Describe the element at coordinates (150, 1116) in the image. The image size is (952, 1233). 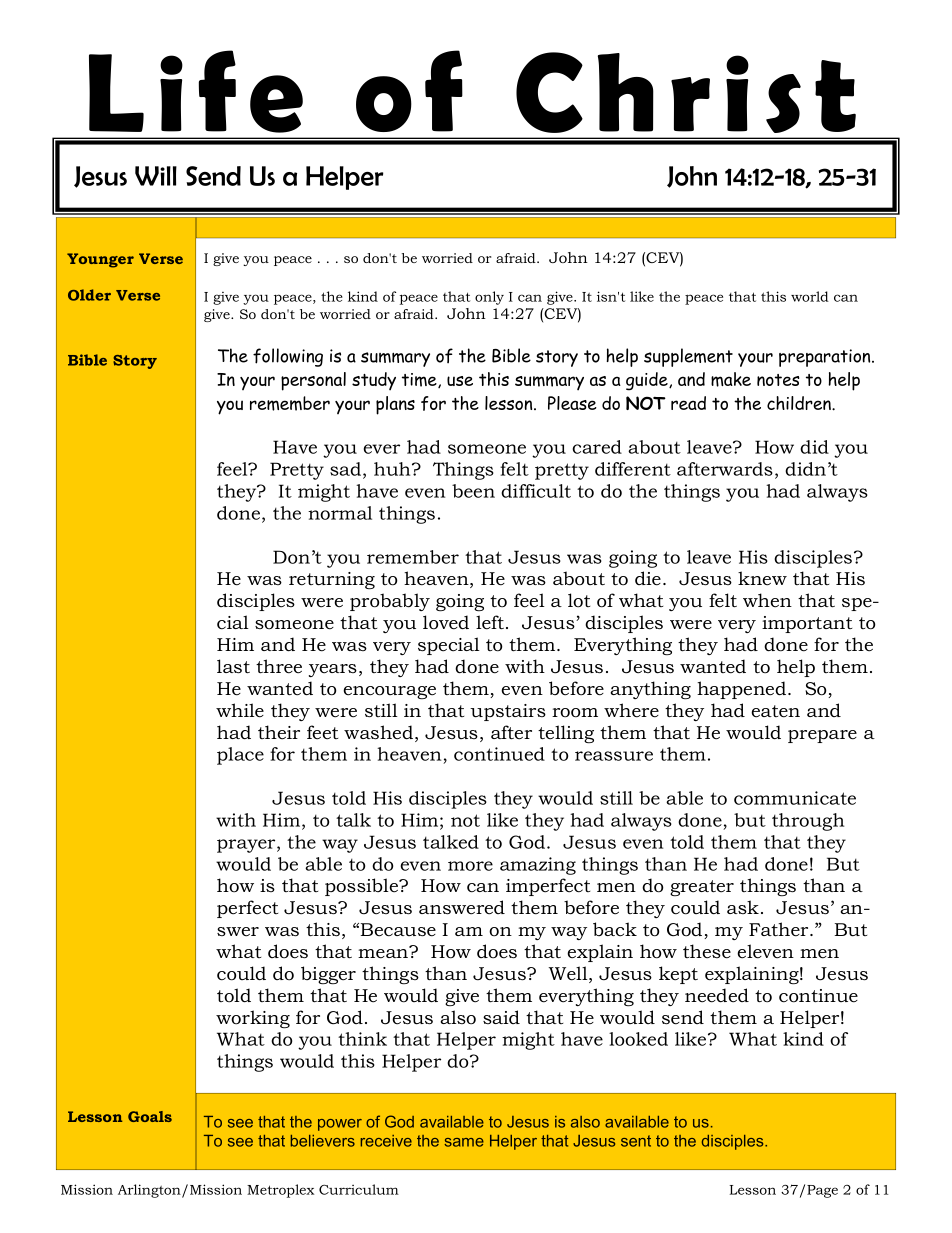
I see `Goals` at that location.
